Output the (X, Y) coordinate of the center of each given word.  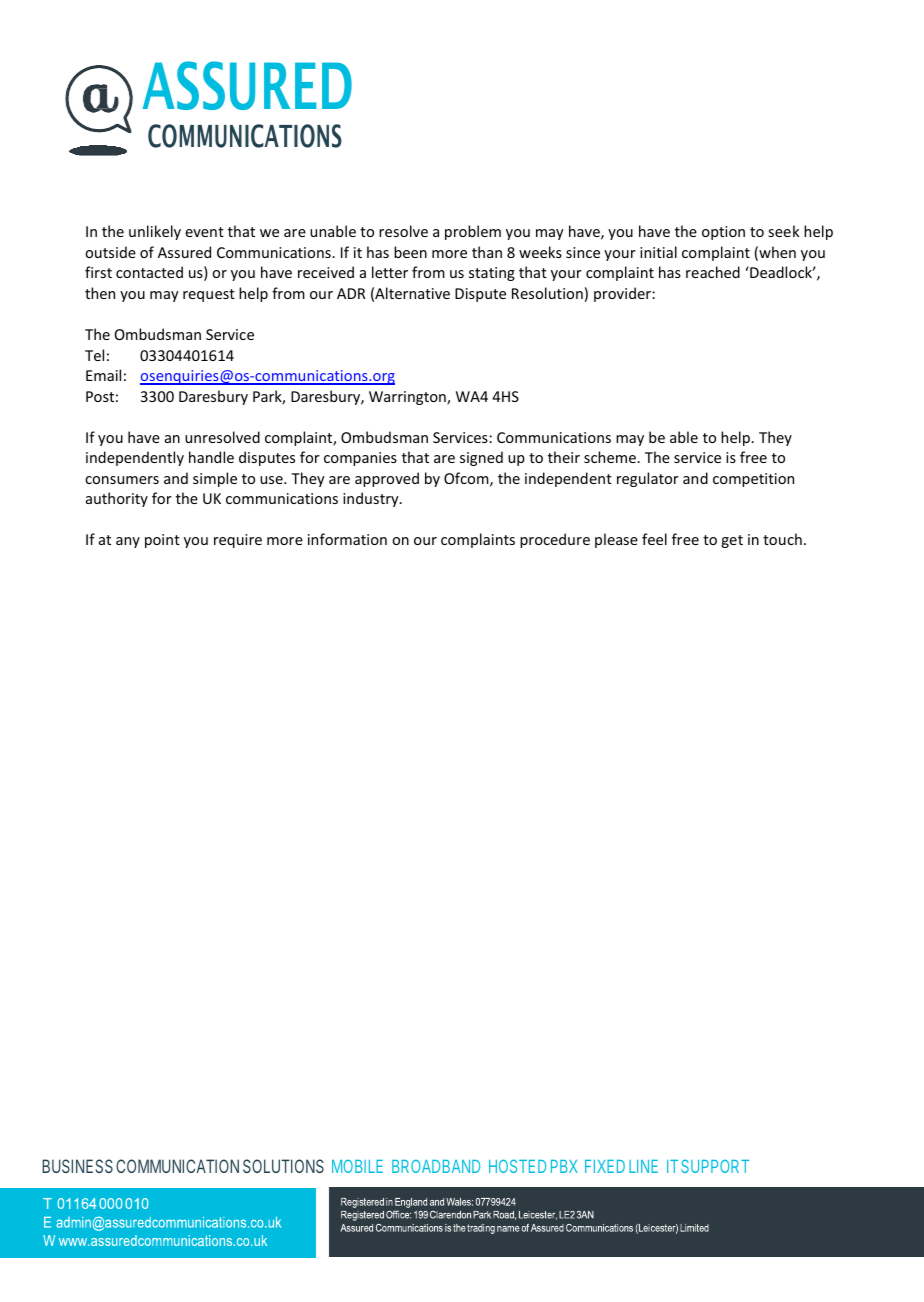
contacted (149, 272)
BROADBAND (436, 1166)
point (162, 541)
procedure (555, 540)
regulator (648, 479)
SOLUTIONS (283, 1166)
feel (654, 539)
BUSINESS (77, 1166)
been (410, 252)
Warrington (408, 398)
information (347, 539)
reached (713, 272)
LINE (643, 1166)
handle (211, 457)
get (732, 541)
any (128, 542)
